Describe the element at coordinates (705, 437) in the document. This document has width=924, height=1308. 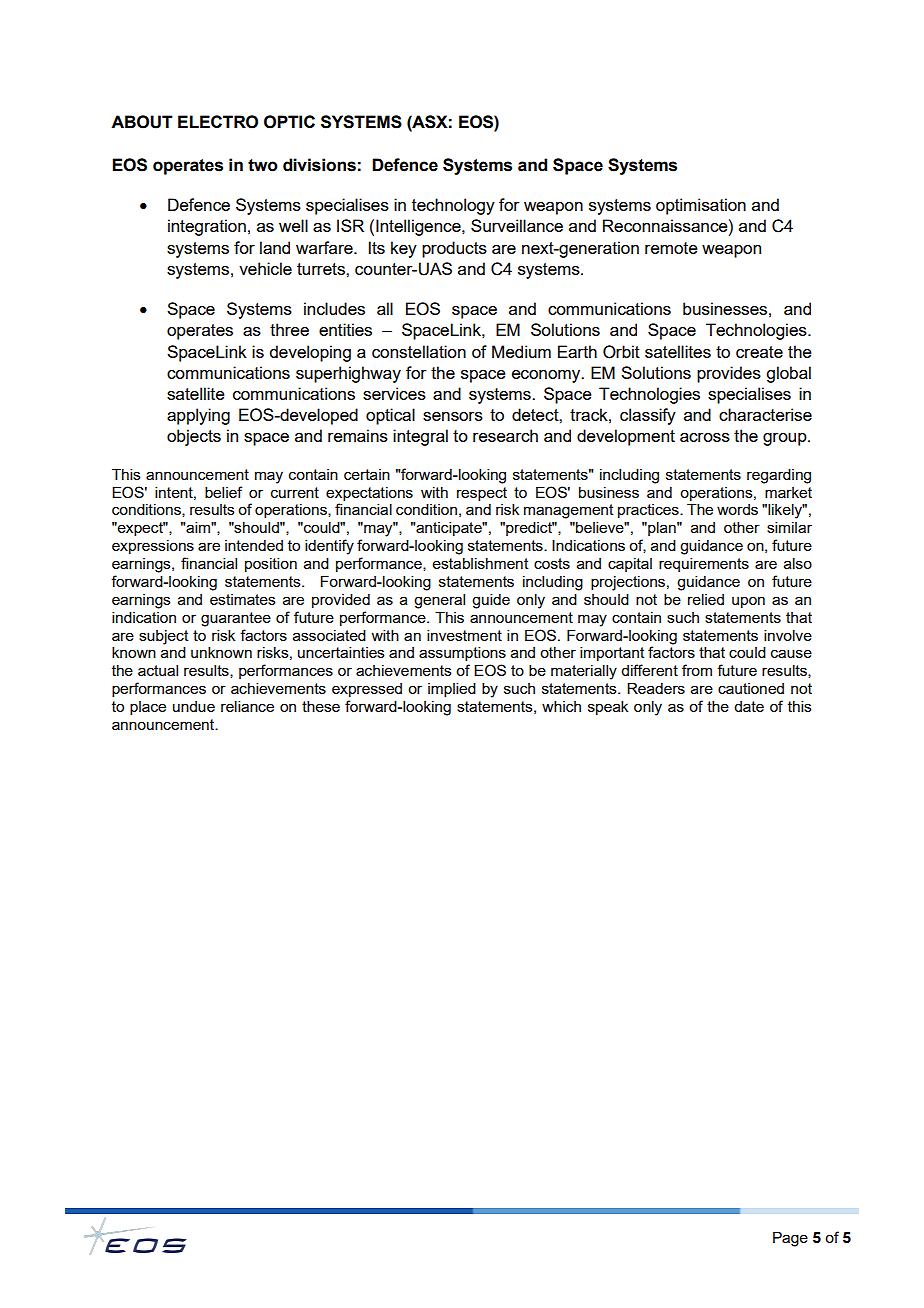
I see `across` at that location.
